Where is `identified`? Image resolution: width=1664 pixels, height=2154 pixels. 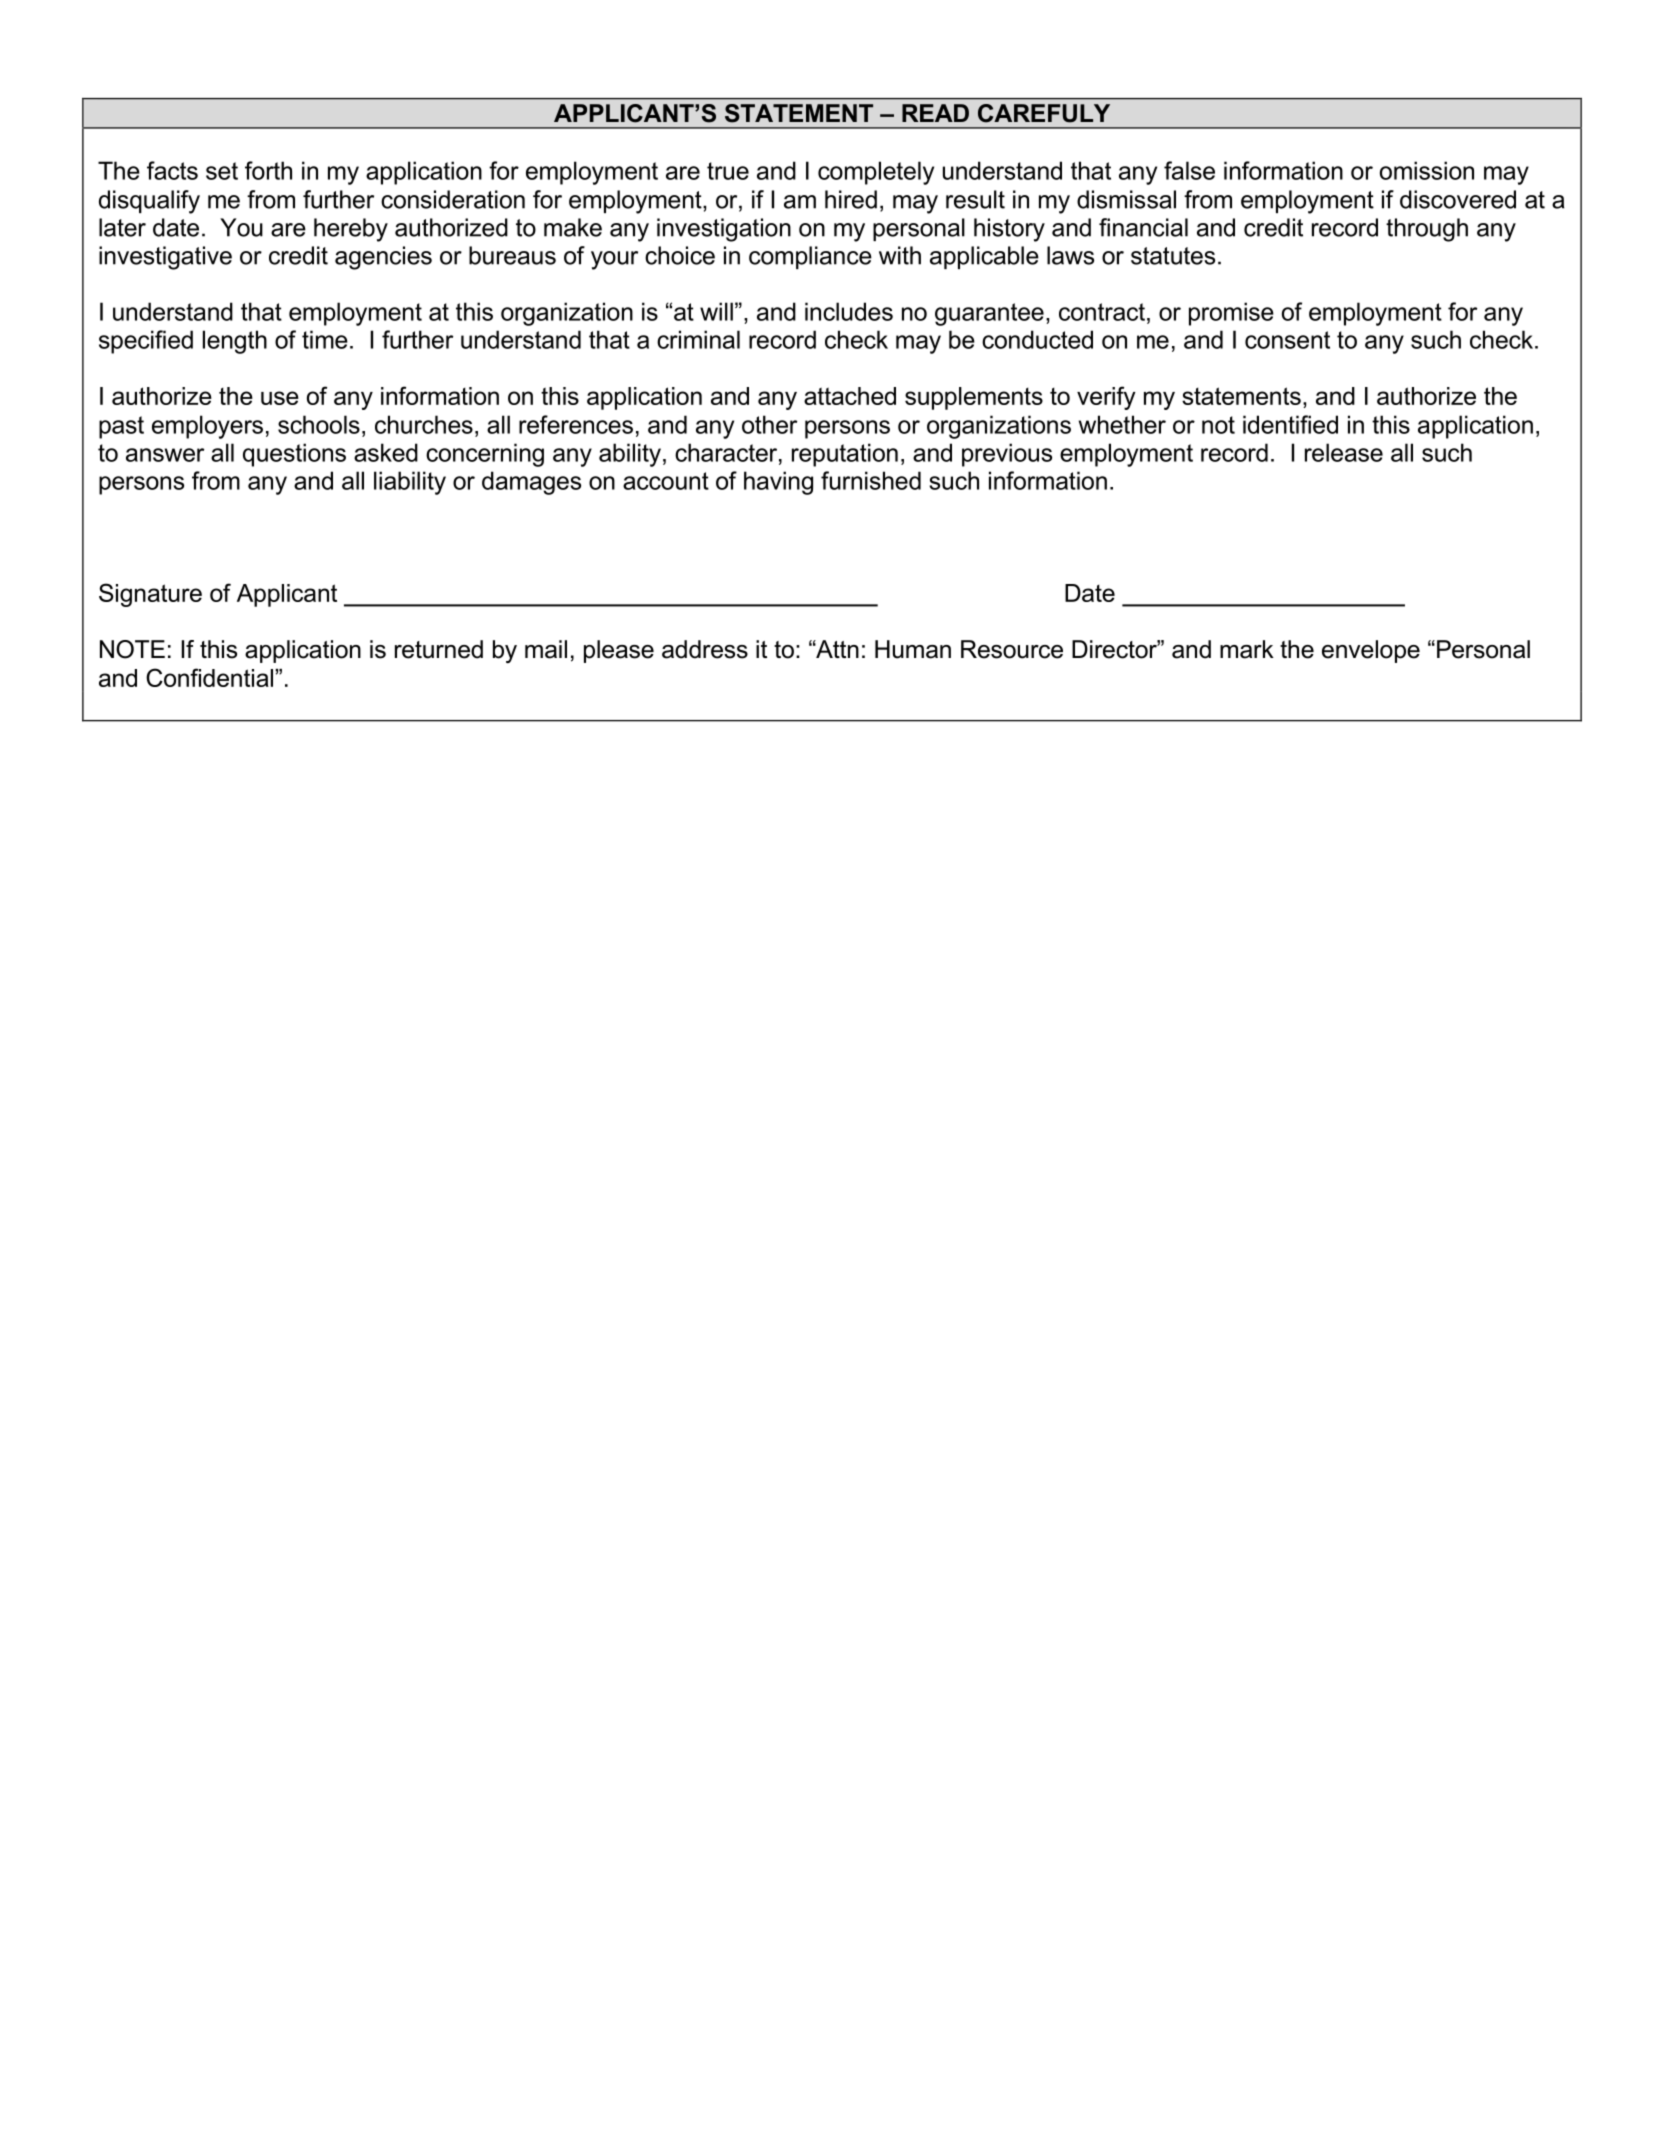 identified is located at coordinates (1290, 424).
